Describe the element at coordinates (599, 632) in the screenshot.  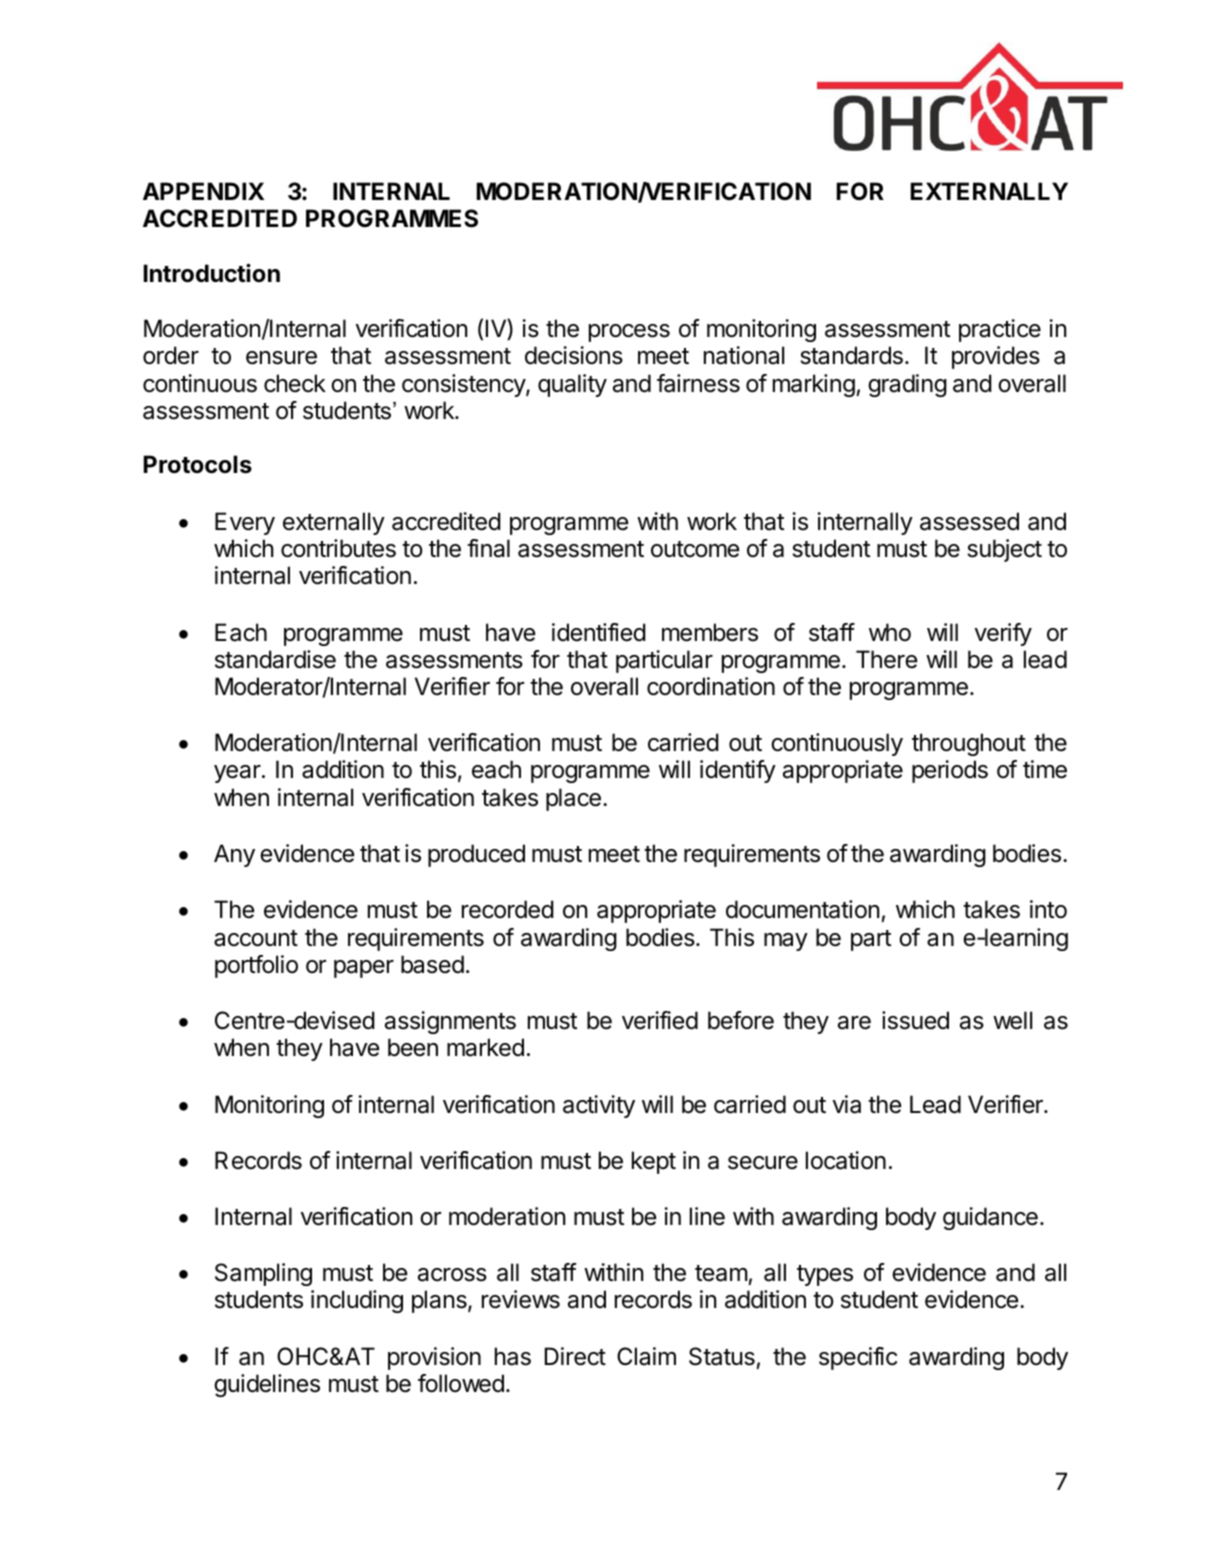
I see `identified` at that location.
